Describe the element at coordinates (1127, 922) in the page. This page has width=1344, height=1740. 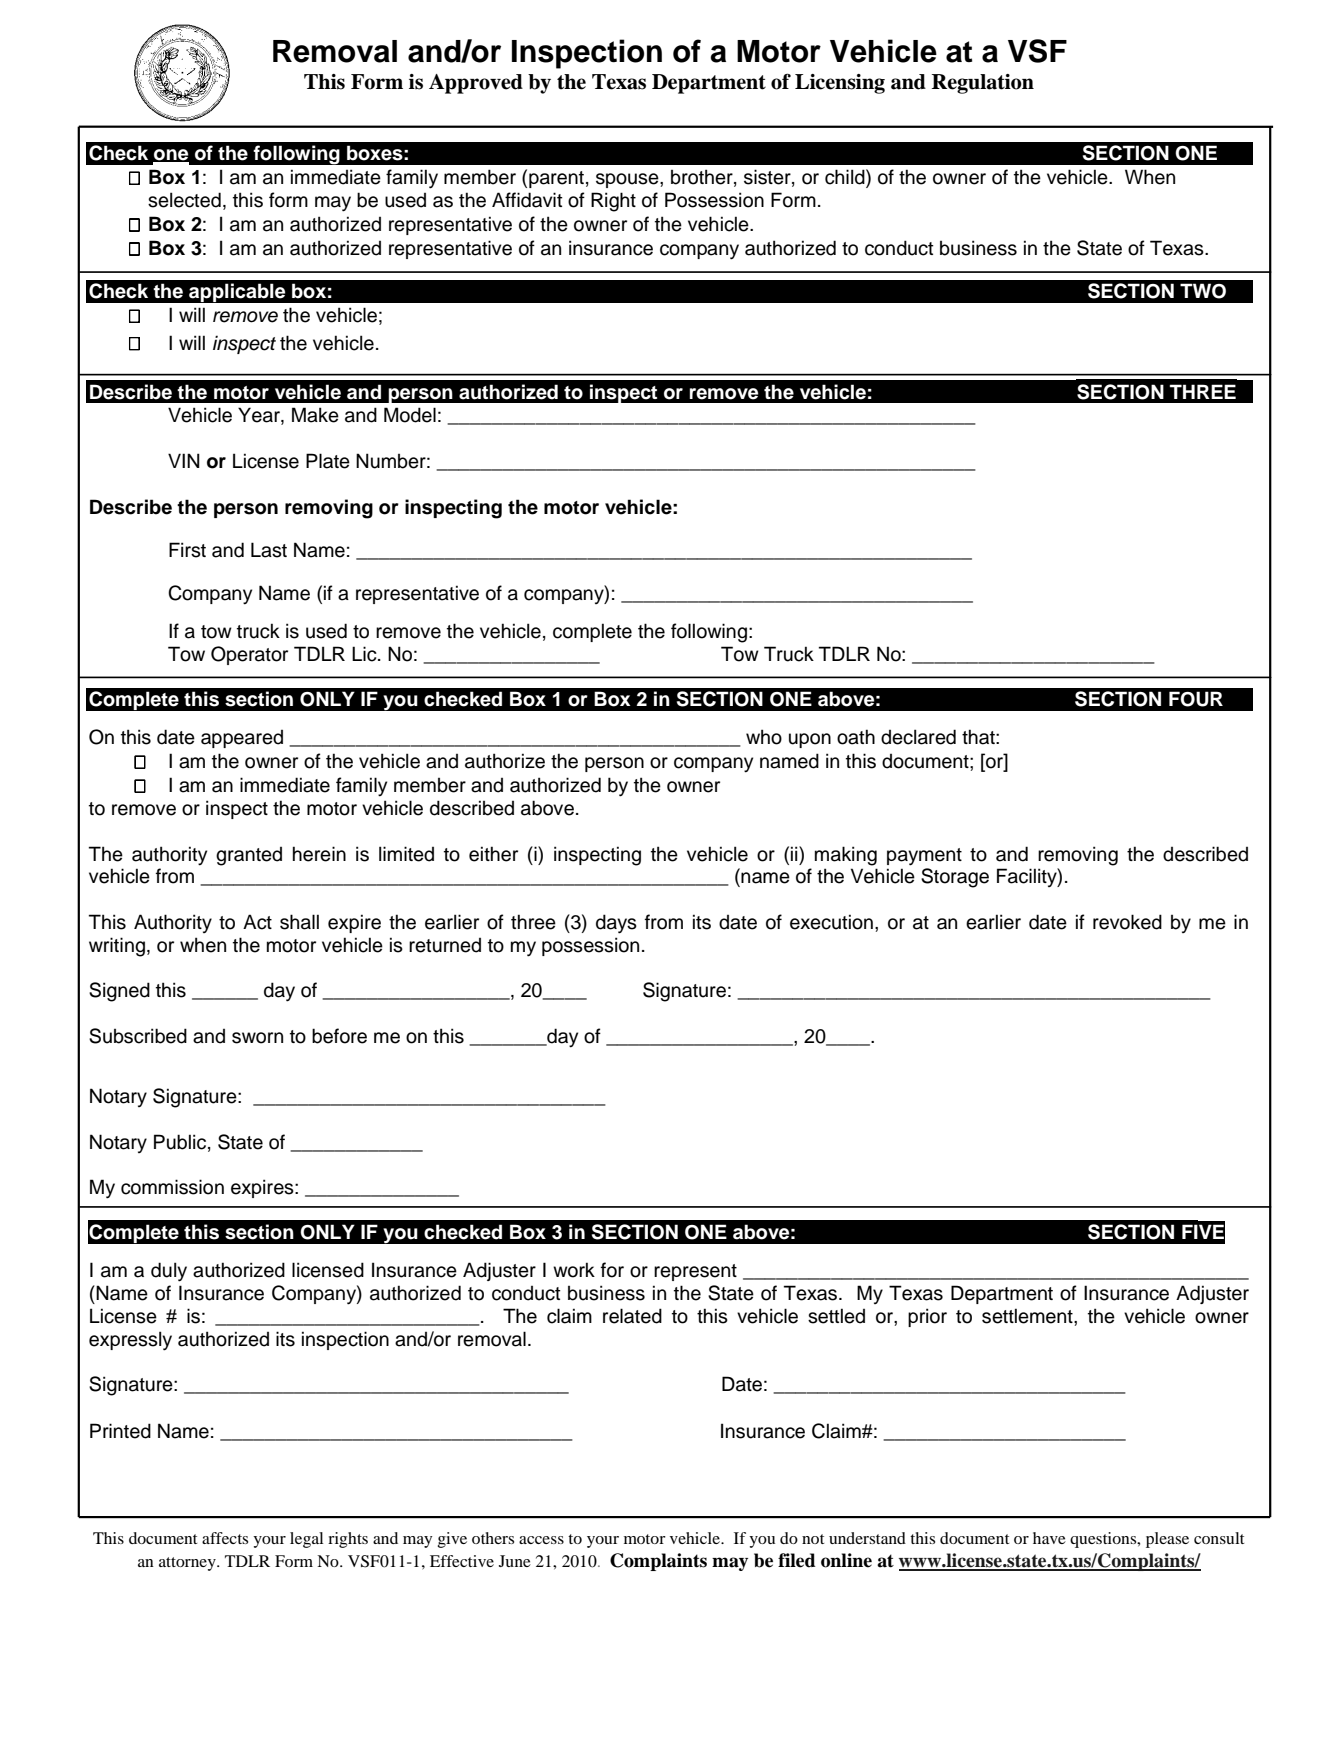
I see `revoked` at that location.
